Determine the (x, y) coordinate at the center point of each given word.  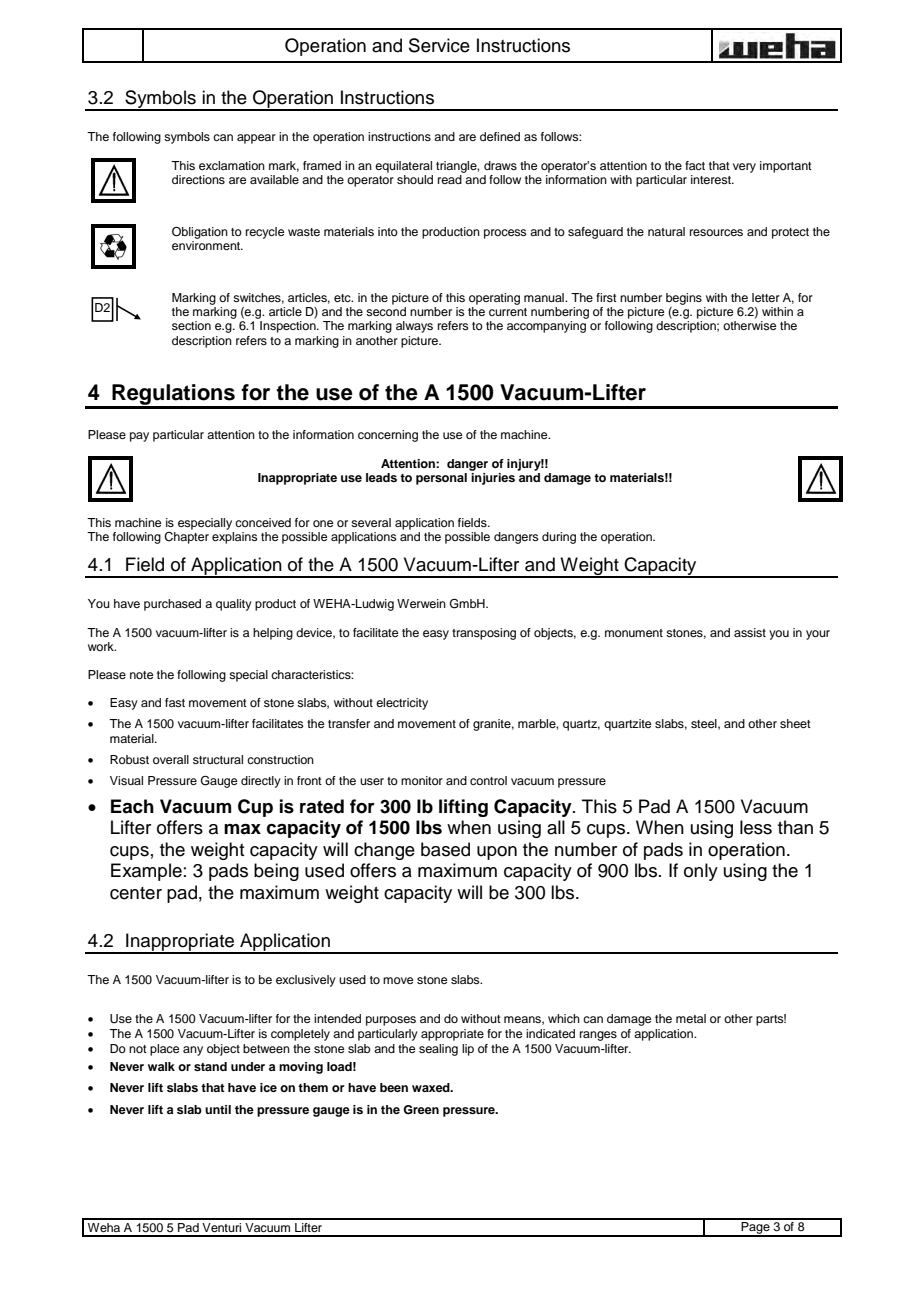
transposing (484, 634)
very (744, 168)
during (559, 538)
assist (750, 632)
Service (439, 45)
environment (207, 245)
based (445, 849)
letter (766, 297)
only (701, 872)
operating (494, 299)
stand (210, 1066)
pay (139, 437)
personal (441, 479)
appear (256, 139)
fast (175, 702)
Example (146, 872)
